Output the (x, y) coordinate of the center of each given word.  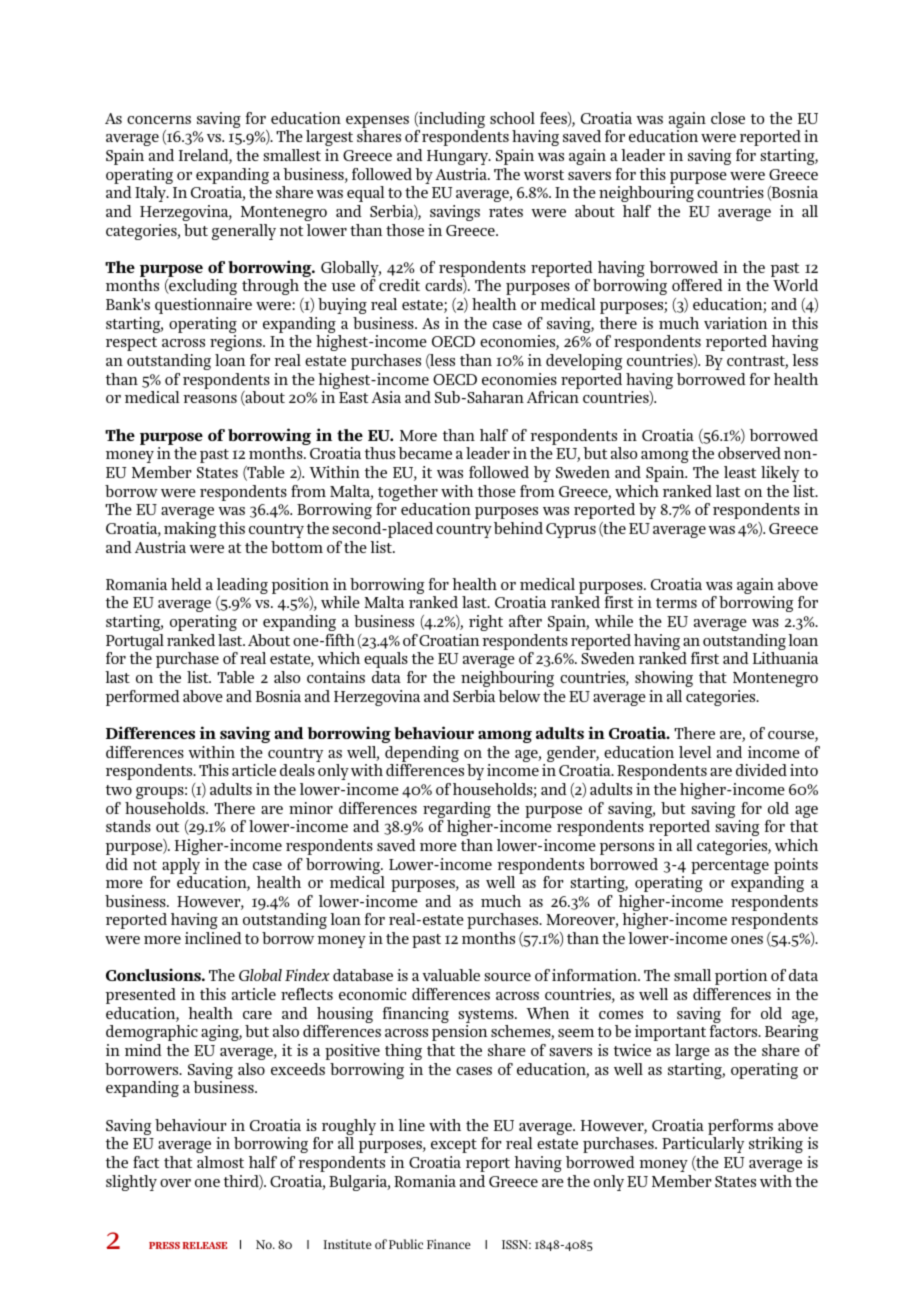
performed (142, 698)
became (425, 453)
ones (747, 940)
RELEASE (205, 1245)
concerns (159, 120)
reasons (210, 399)
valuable (451, 975)
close (728, 118)
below (519, 696)
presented (140, 996)
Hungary (458, 157)
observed (749, 453)
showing (664, 679)
